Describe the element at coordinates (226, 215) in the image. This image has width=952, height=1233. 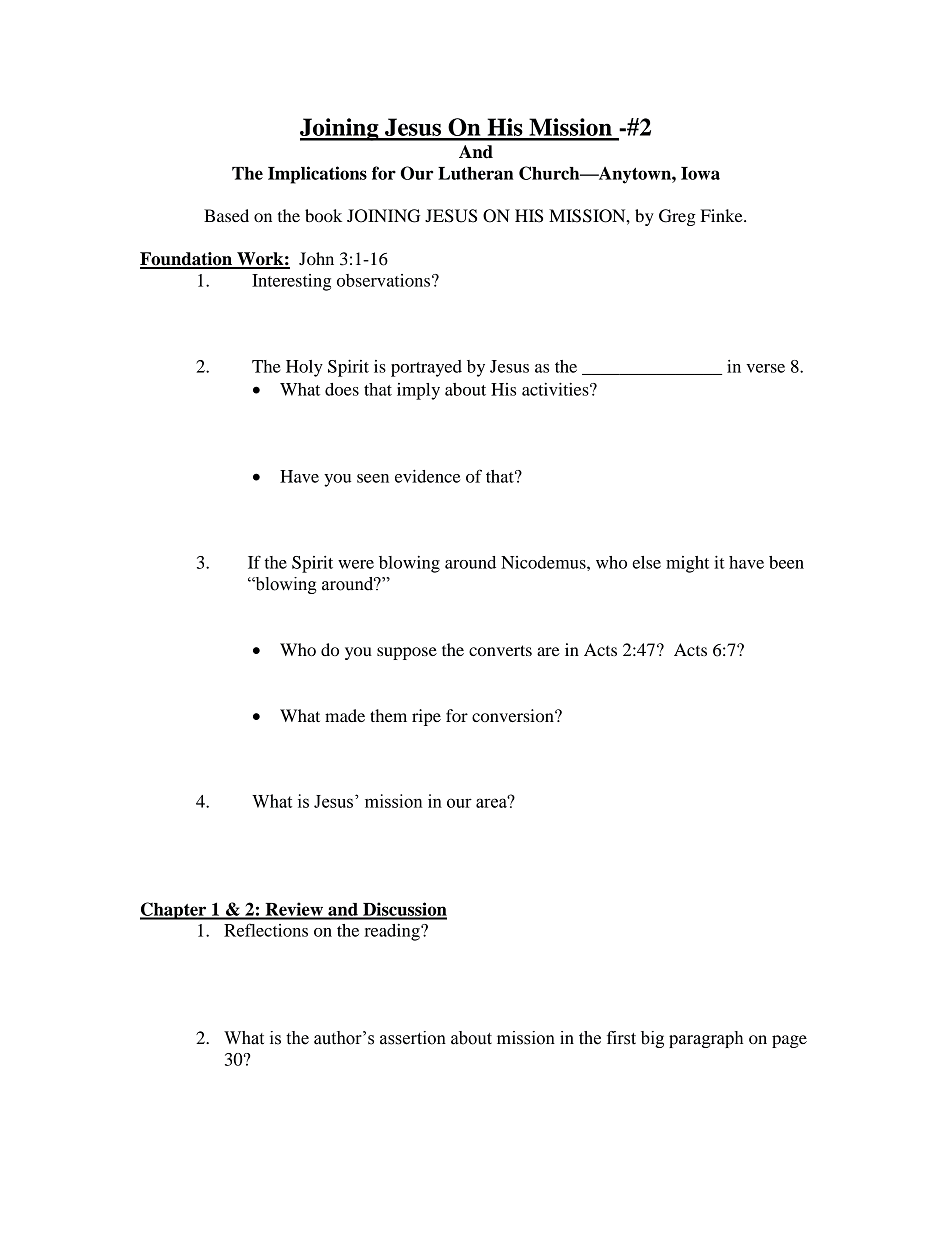
I see `Based` at that location.
